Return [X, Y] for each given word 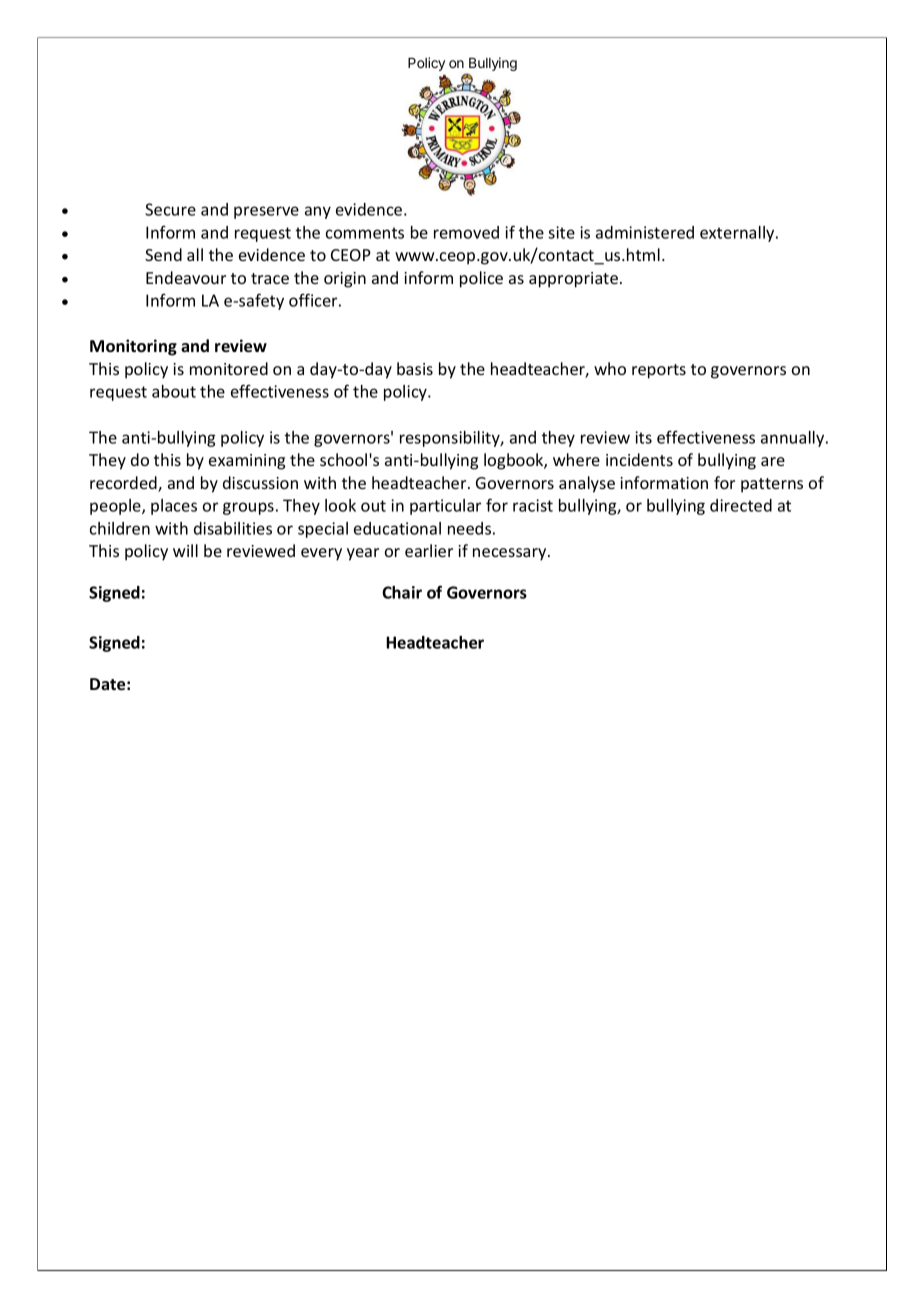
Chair [402, 592]
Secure [170, 209]
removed [466, 232]
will [185, 550]
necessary [511, 554]
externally [738, 234]
